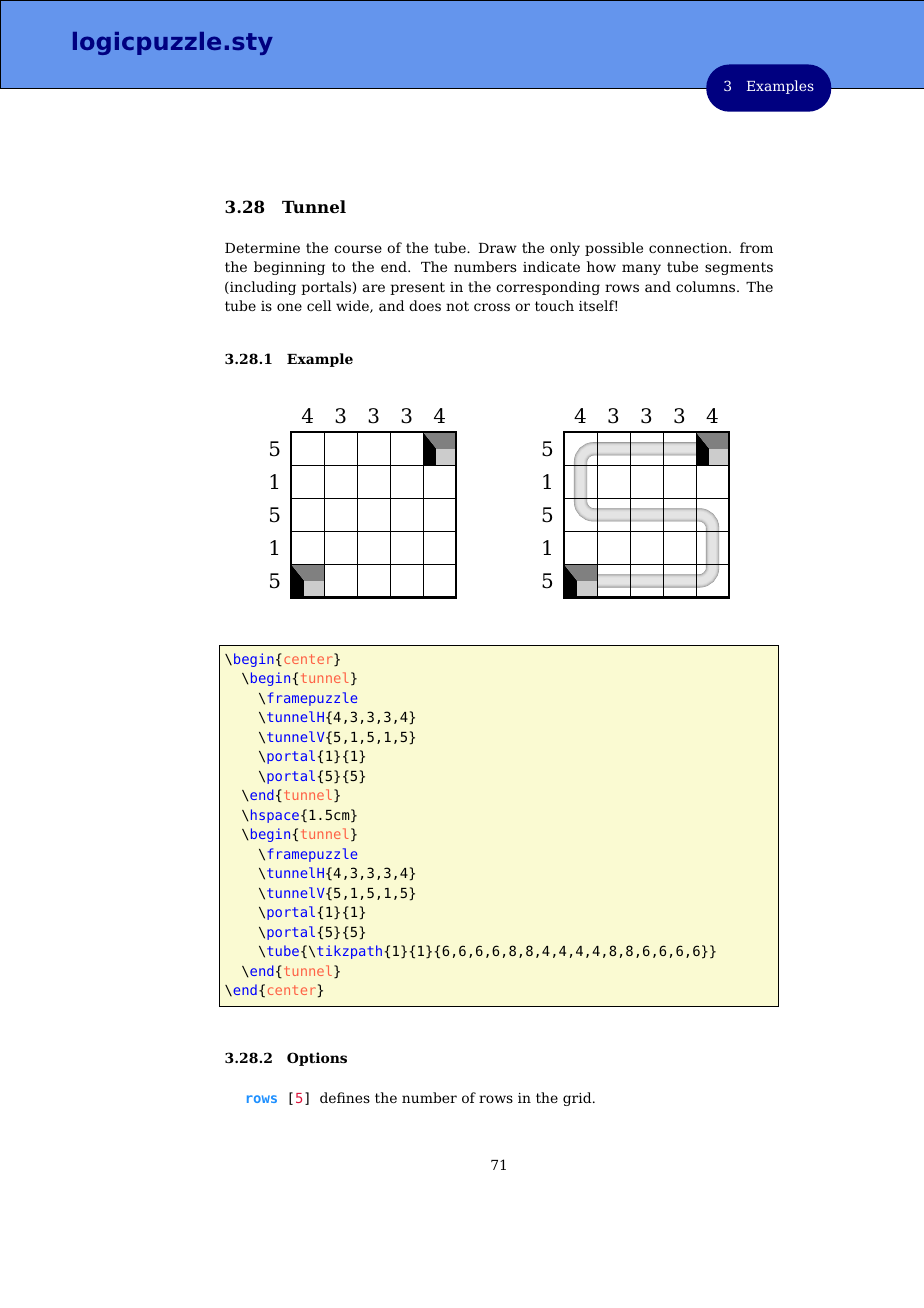 This screenshot has width=924, height=1308. Describe the element at coordinates (548, 288) in the screenshot. I see `corresponding` at that location.
